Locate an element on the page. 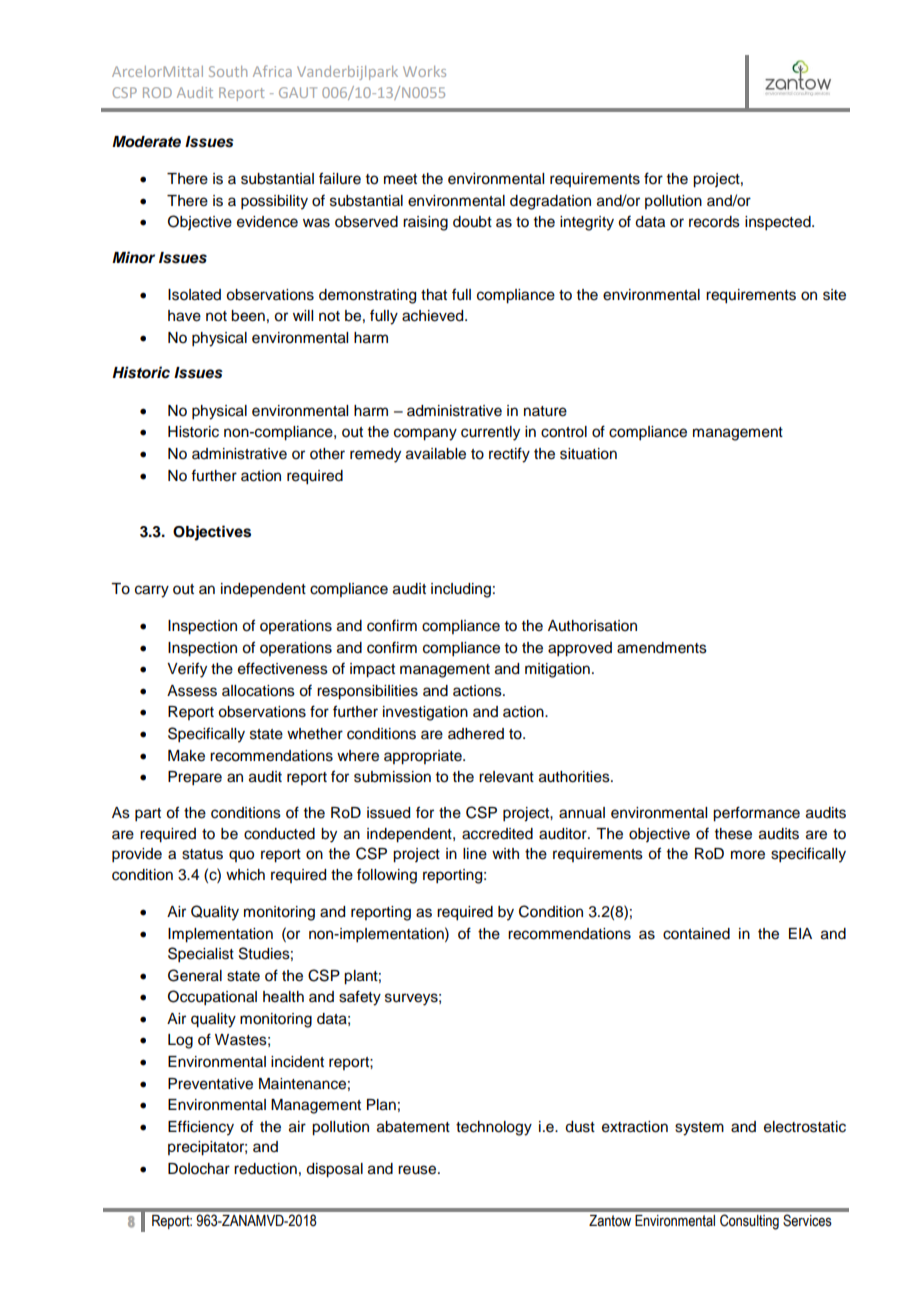 This page has width=924, height=1308. South is located at coordinates (228, 71).
